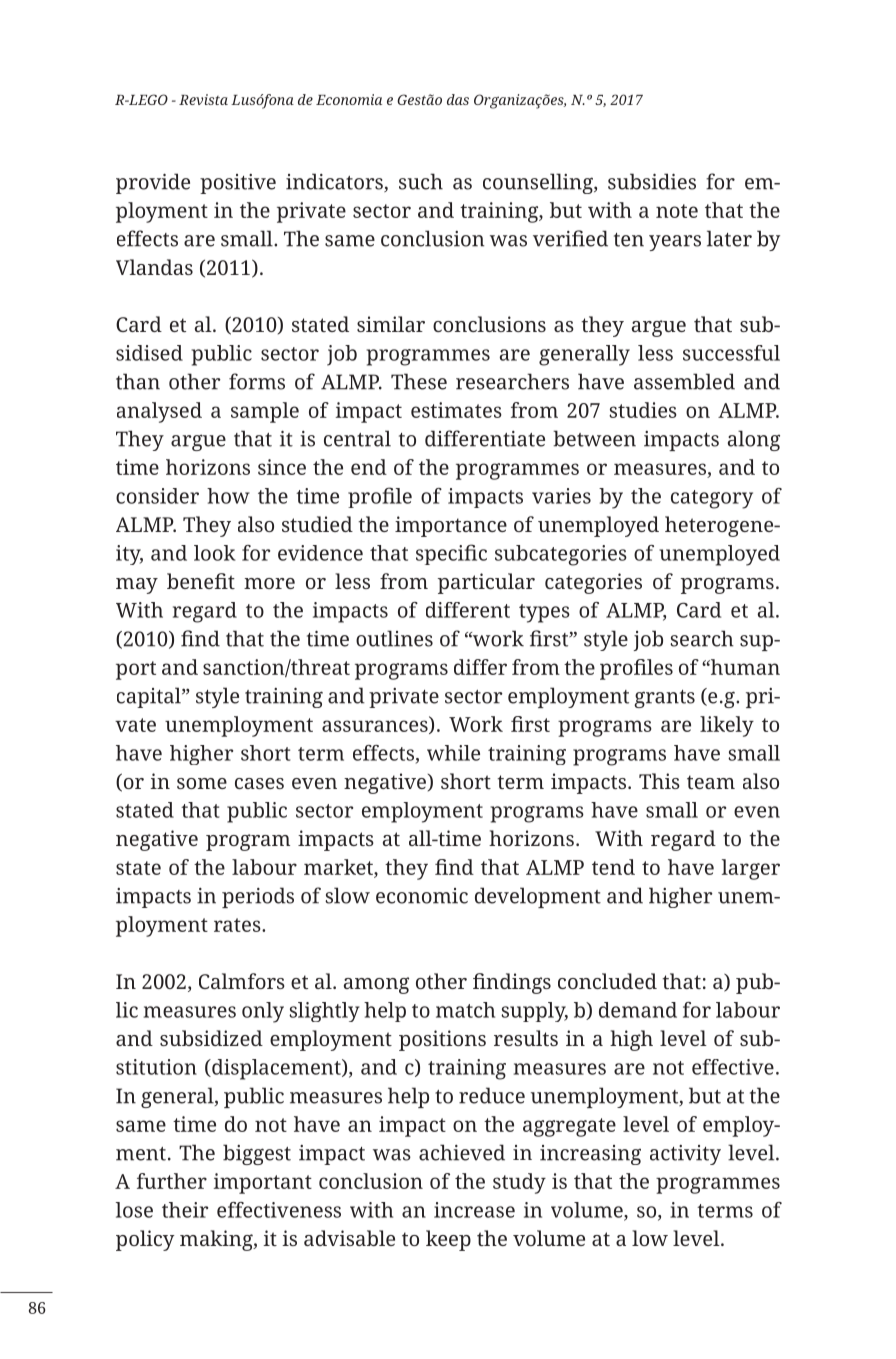 The image size is (896, 1359). Describe the element at coordinates (185, 1210) in the screenshot. I see `their` at that location.
